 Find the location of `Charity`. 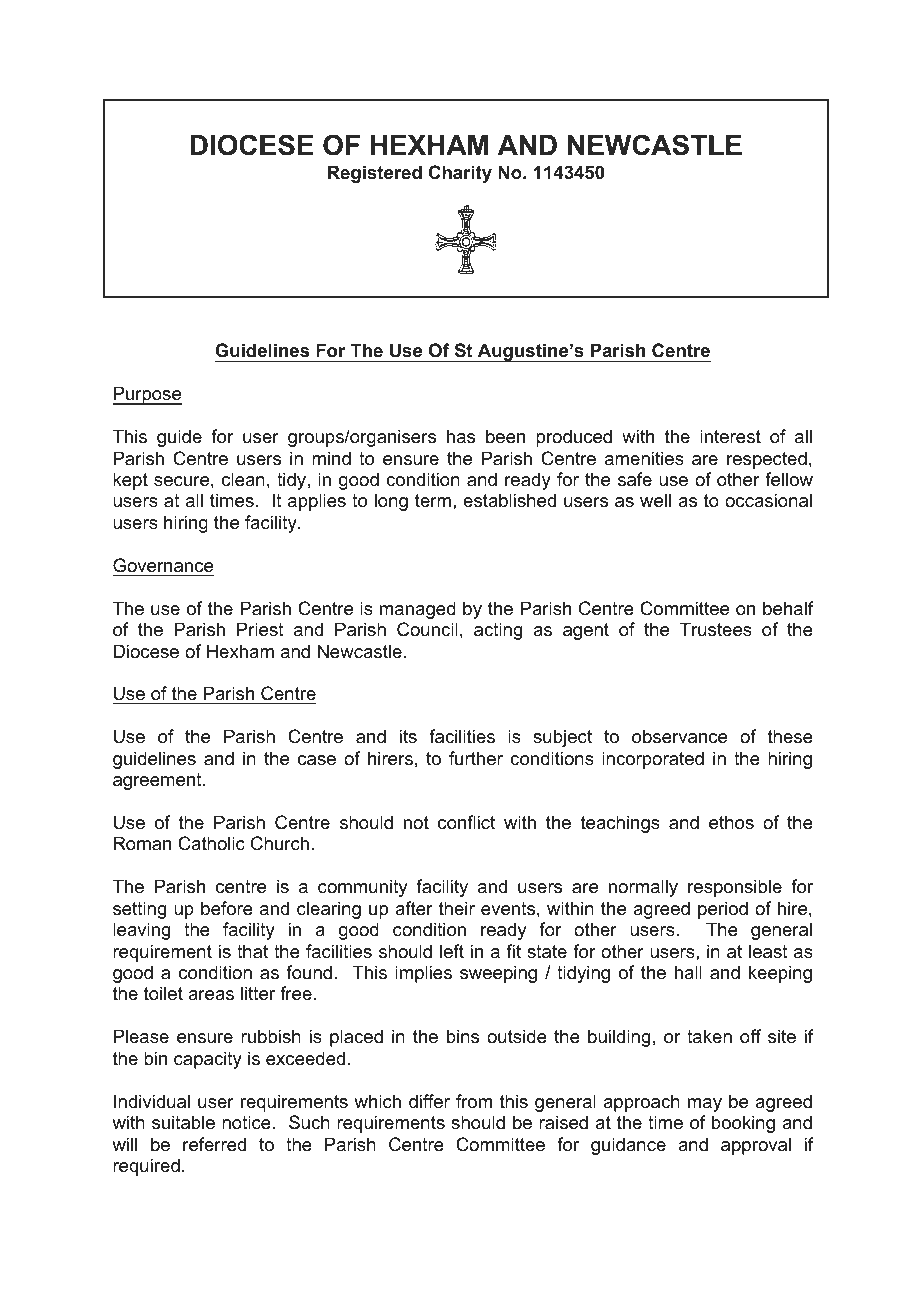

Charity is located at coordinates (460, 174).
